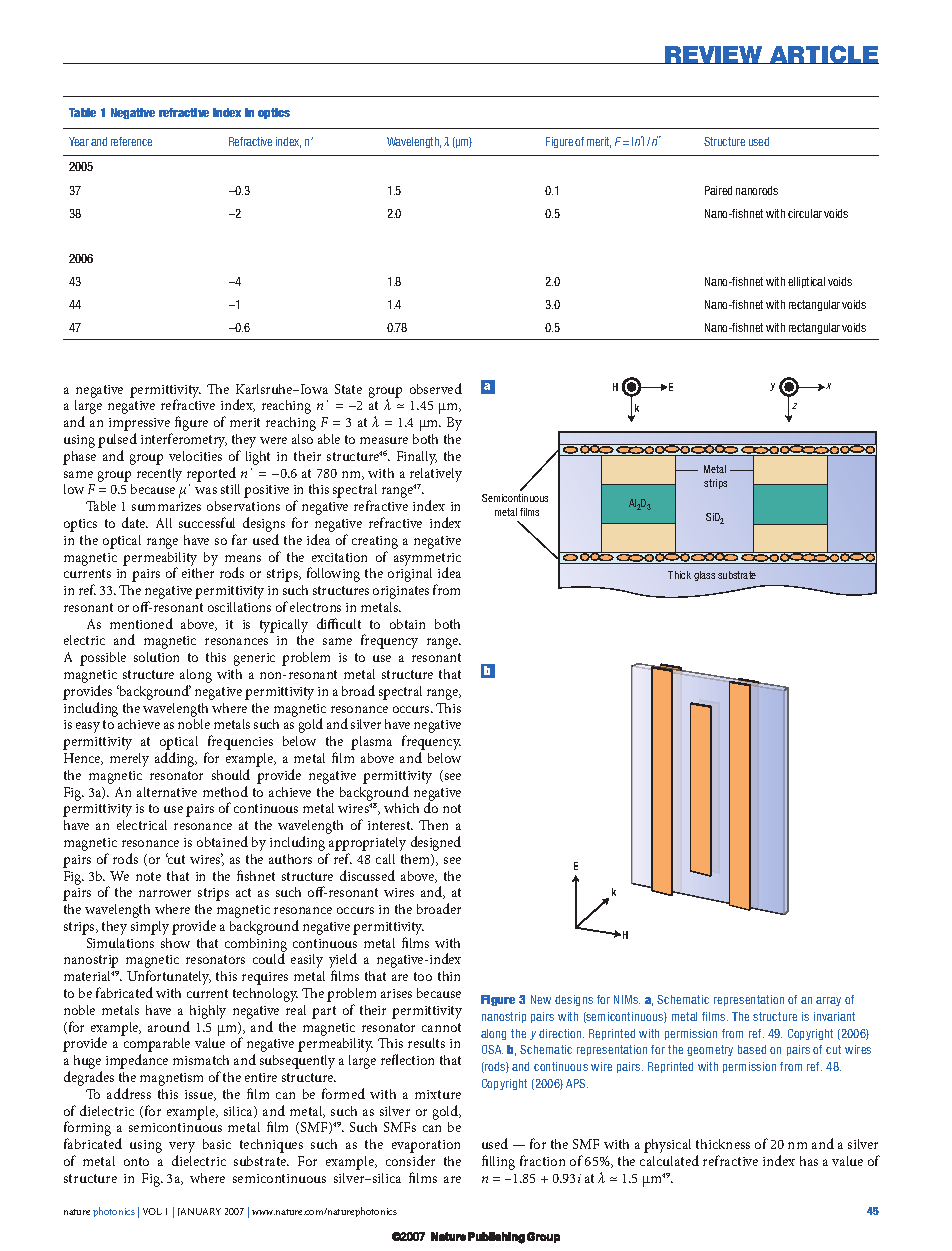  I want to click on narrower, so click(165, 893).
